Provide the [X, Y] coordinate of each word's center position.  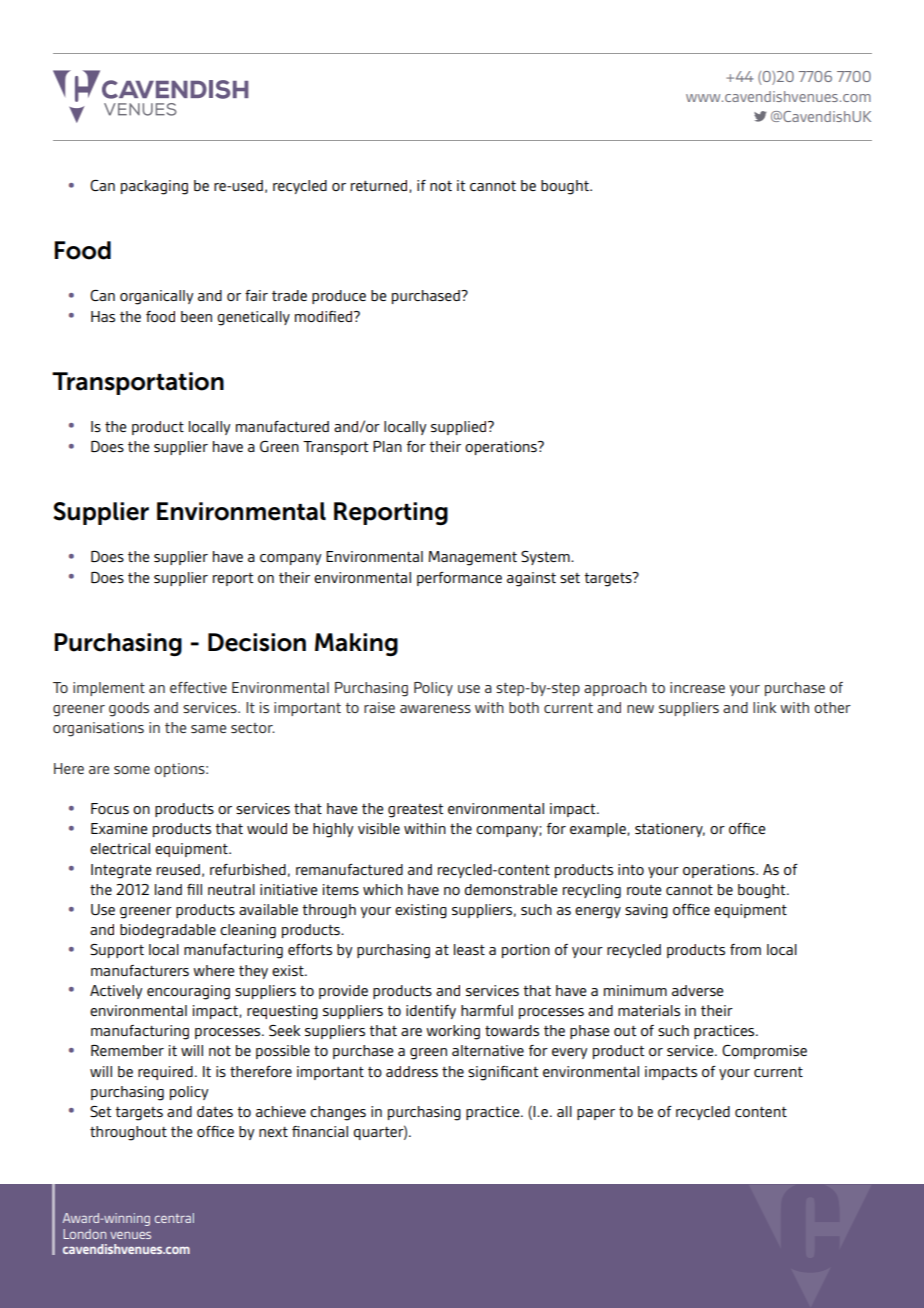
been [196, 316]
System [546, 558]
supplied [460, 428]
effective [198, 687]
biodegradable [168, 931]
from [745, 949]
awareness [435, 709]
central [174, 1218]
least [469, 949]
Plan [387, 446]
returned [380, 186]
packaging [154, 187]
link [764, 707]
